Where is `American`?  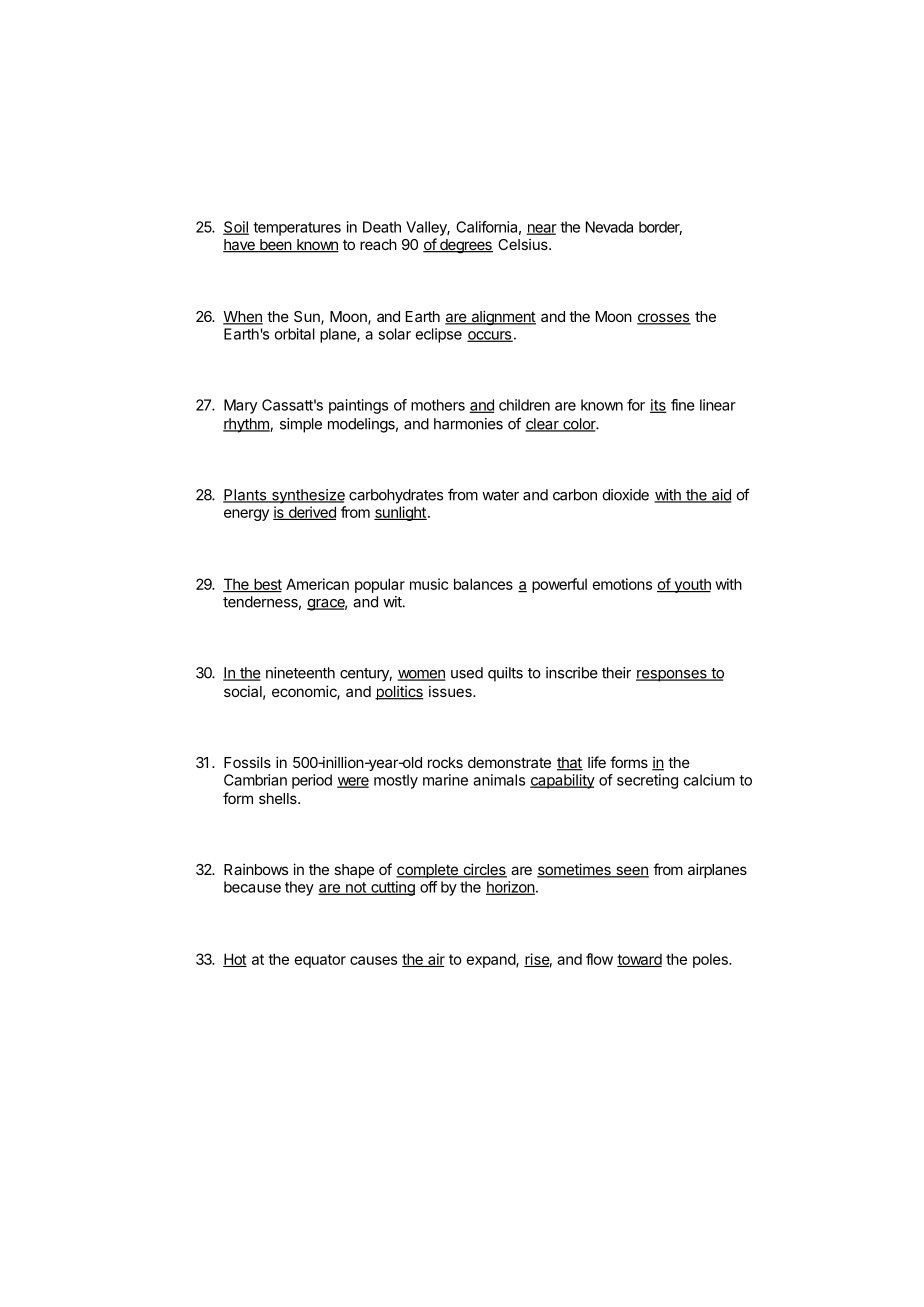 American is located at coordinates (317, 584).
